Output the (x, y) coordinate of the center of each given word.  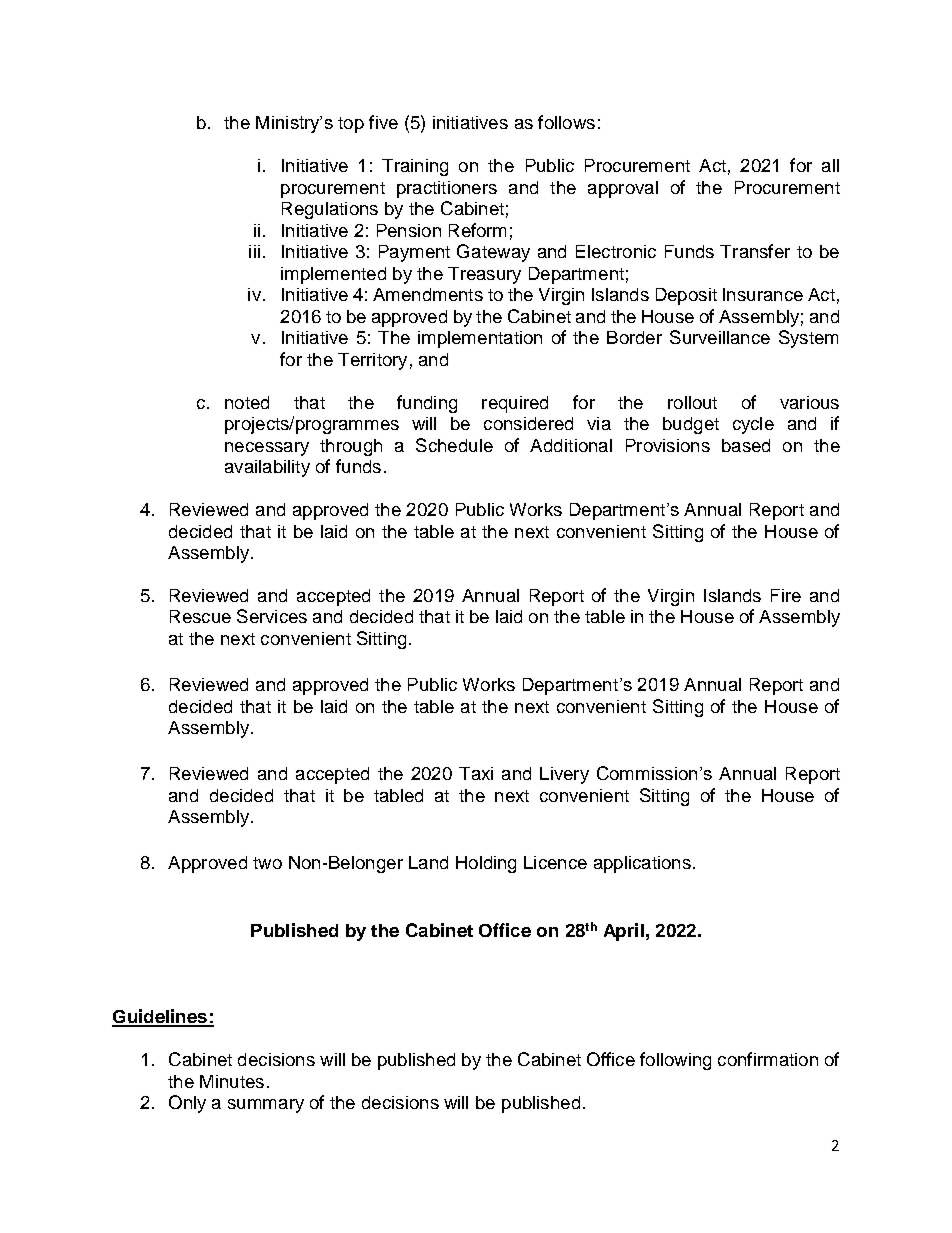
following (675, 1061)
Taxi (476, 773)
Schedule (454, 445)
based (746, 445)
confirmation (768, 1059)
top (351, 125)
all (830, 165)
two (267, 863)
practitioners (447, 189)
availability (267, 468)
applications (642, 864)
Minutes (232, 1081)
